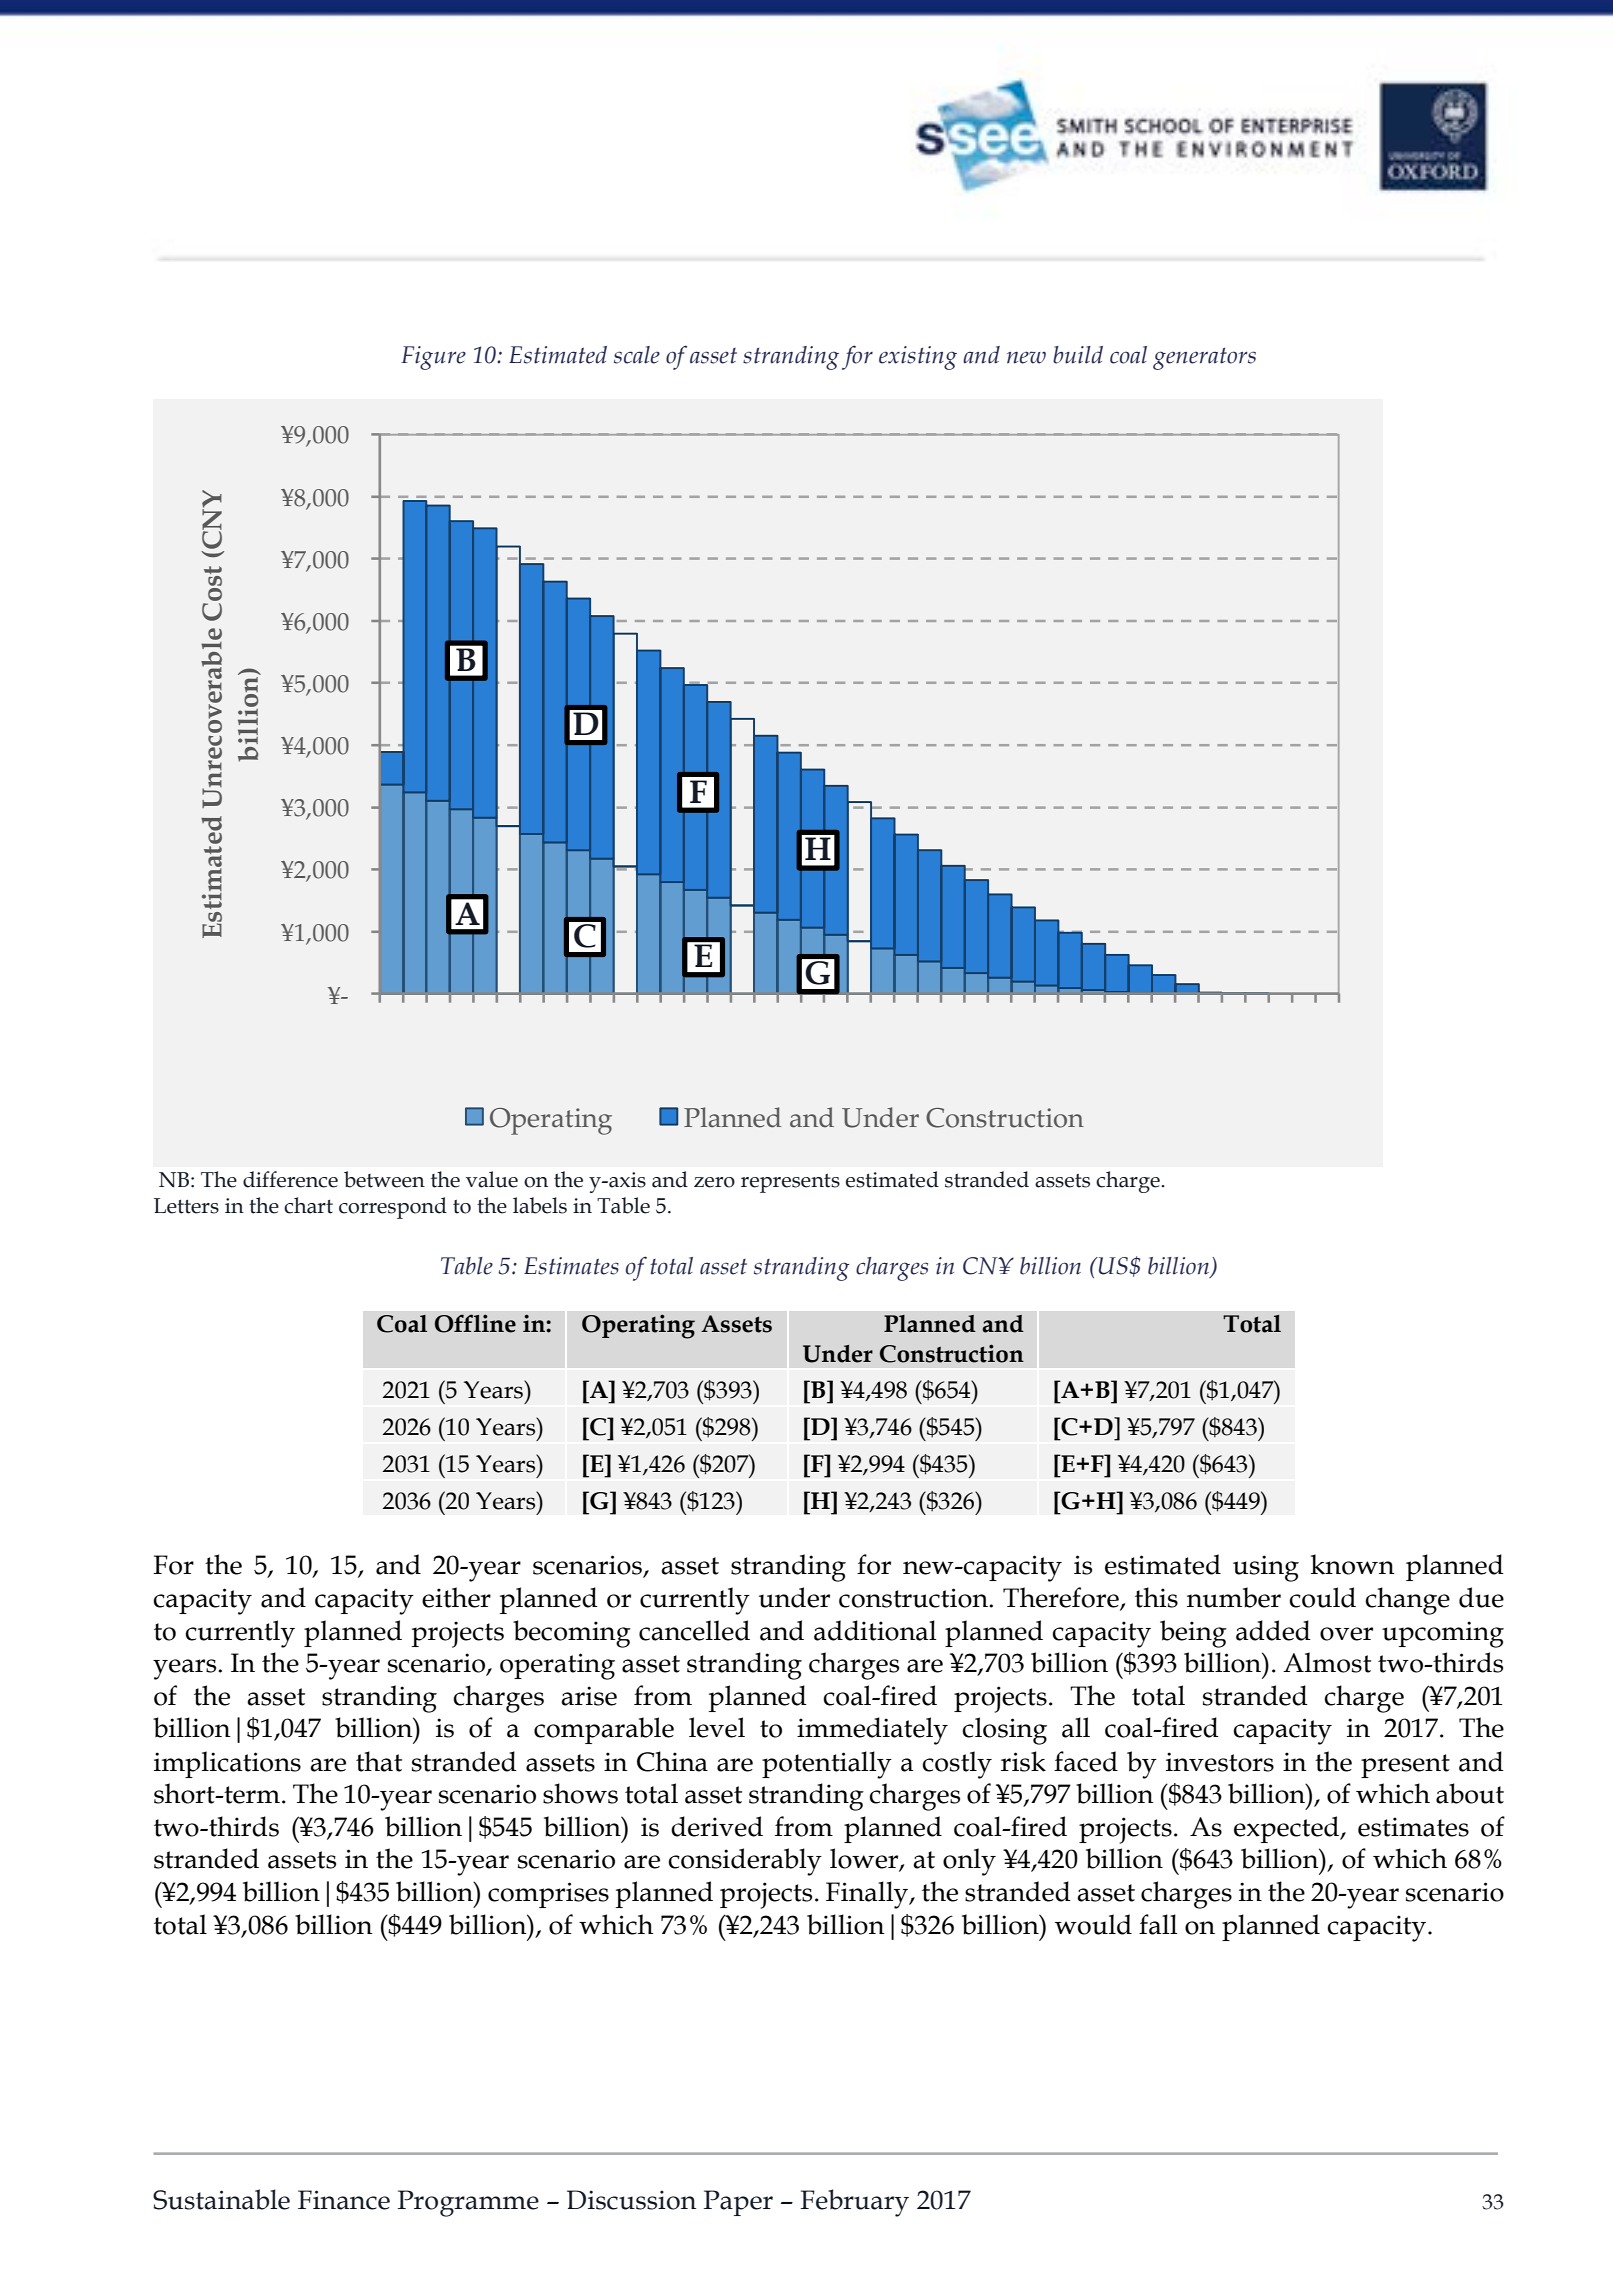 The image size is (1613, 2281). Describe the element at coordinates (872, 1731) in the screenshot. I see `immediately` at that location.
